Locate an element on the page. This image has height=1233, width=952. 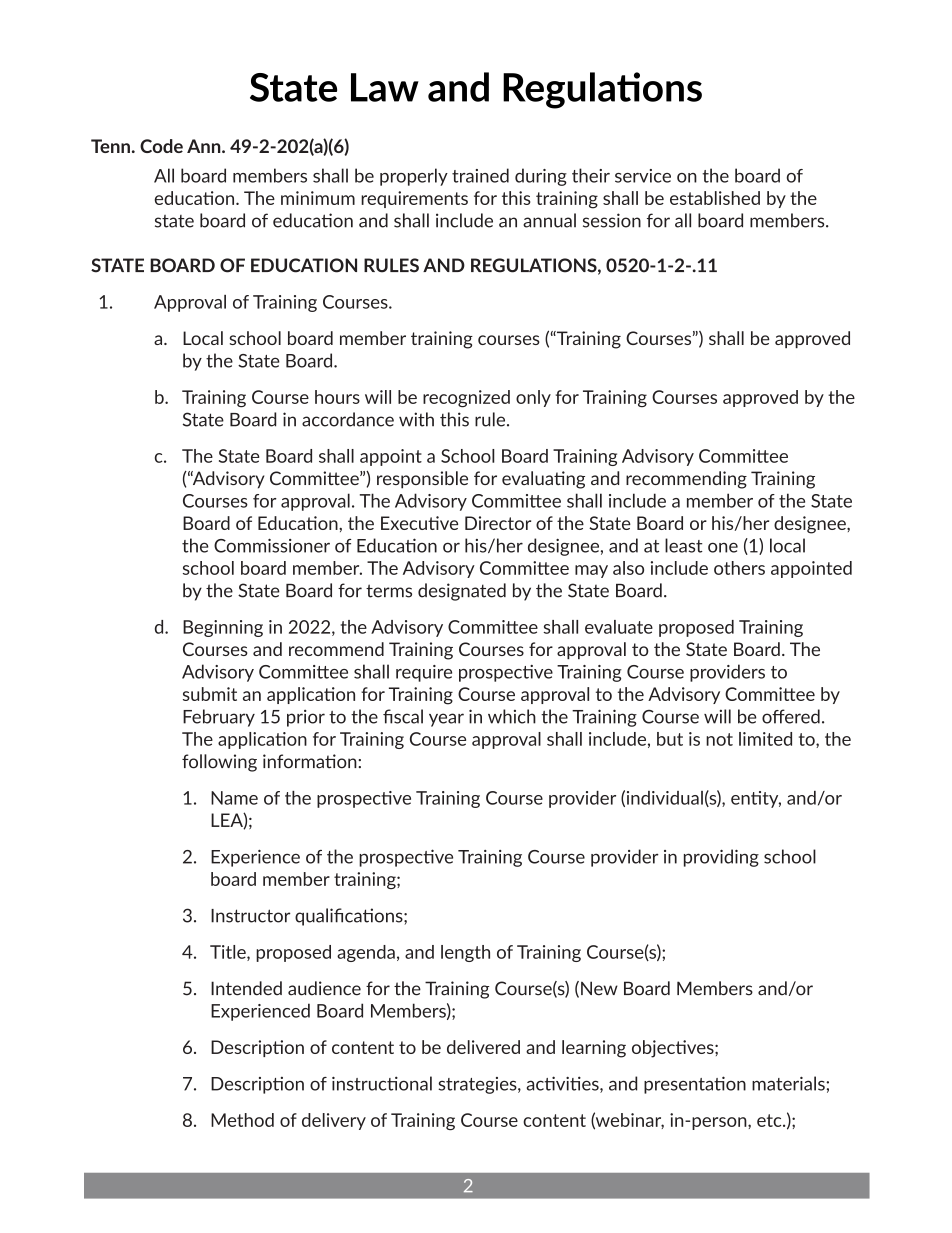
hours is located at coordinates (337, 397).
